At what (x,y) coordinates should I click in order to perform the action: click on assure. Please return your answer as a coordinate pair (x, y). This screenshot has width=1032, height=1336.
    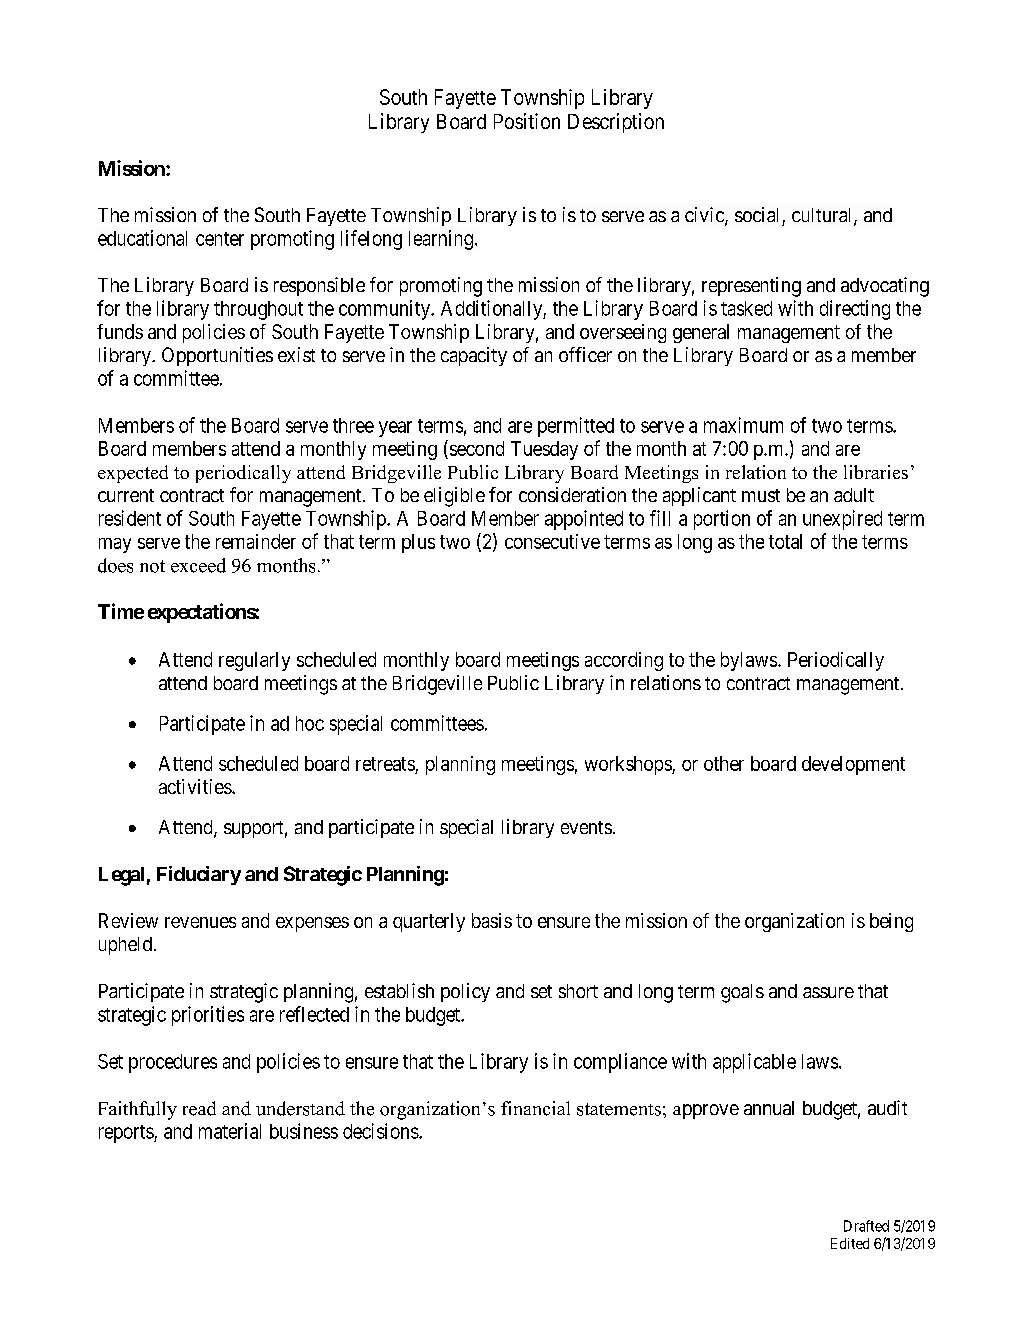
    Looking at the image, I should click on (828, 992).
